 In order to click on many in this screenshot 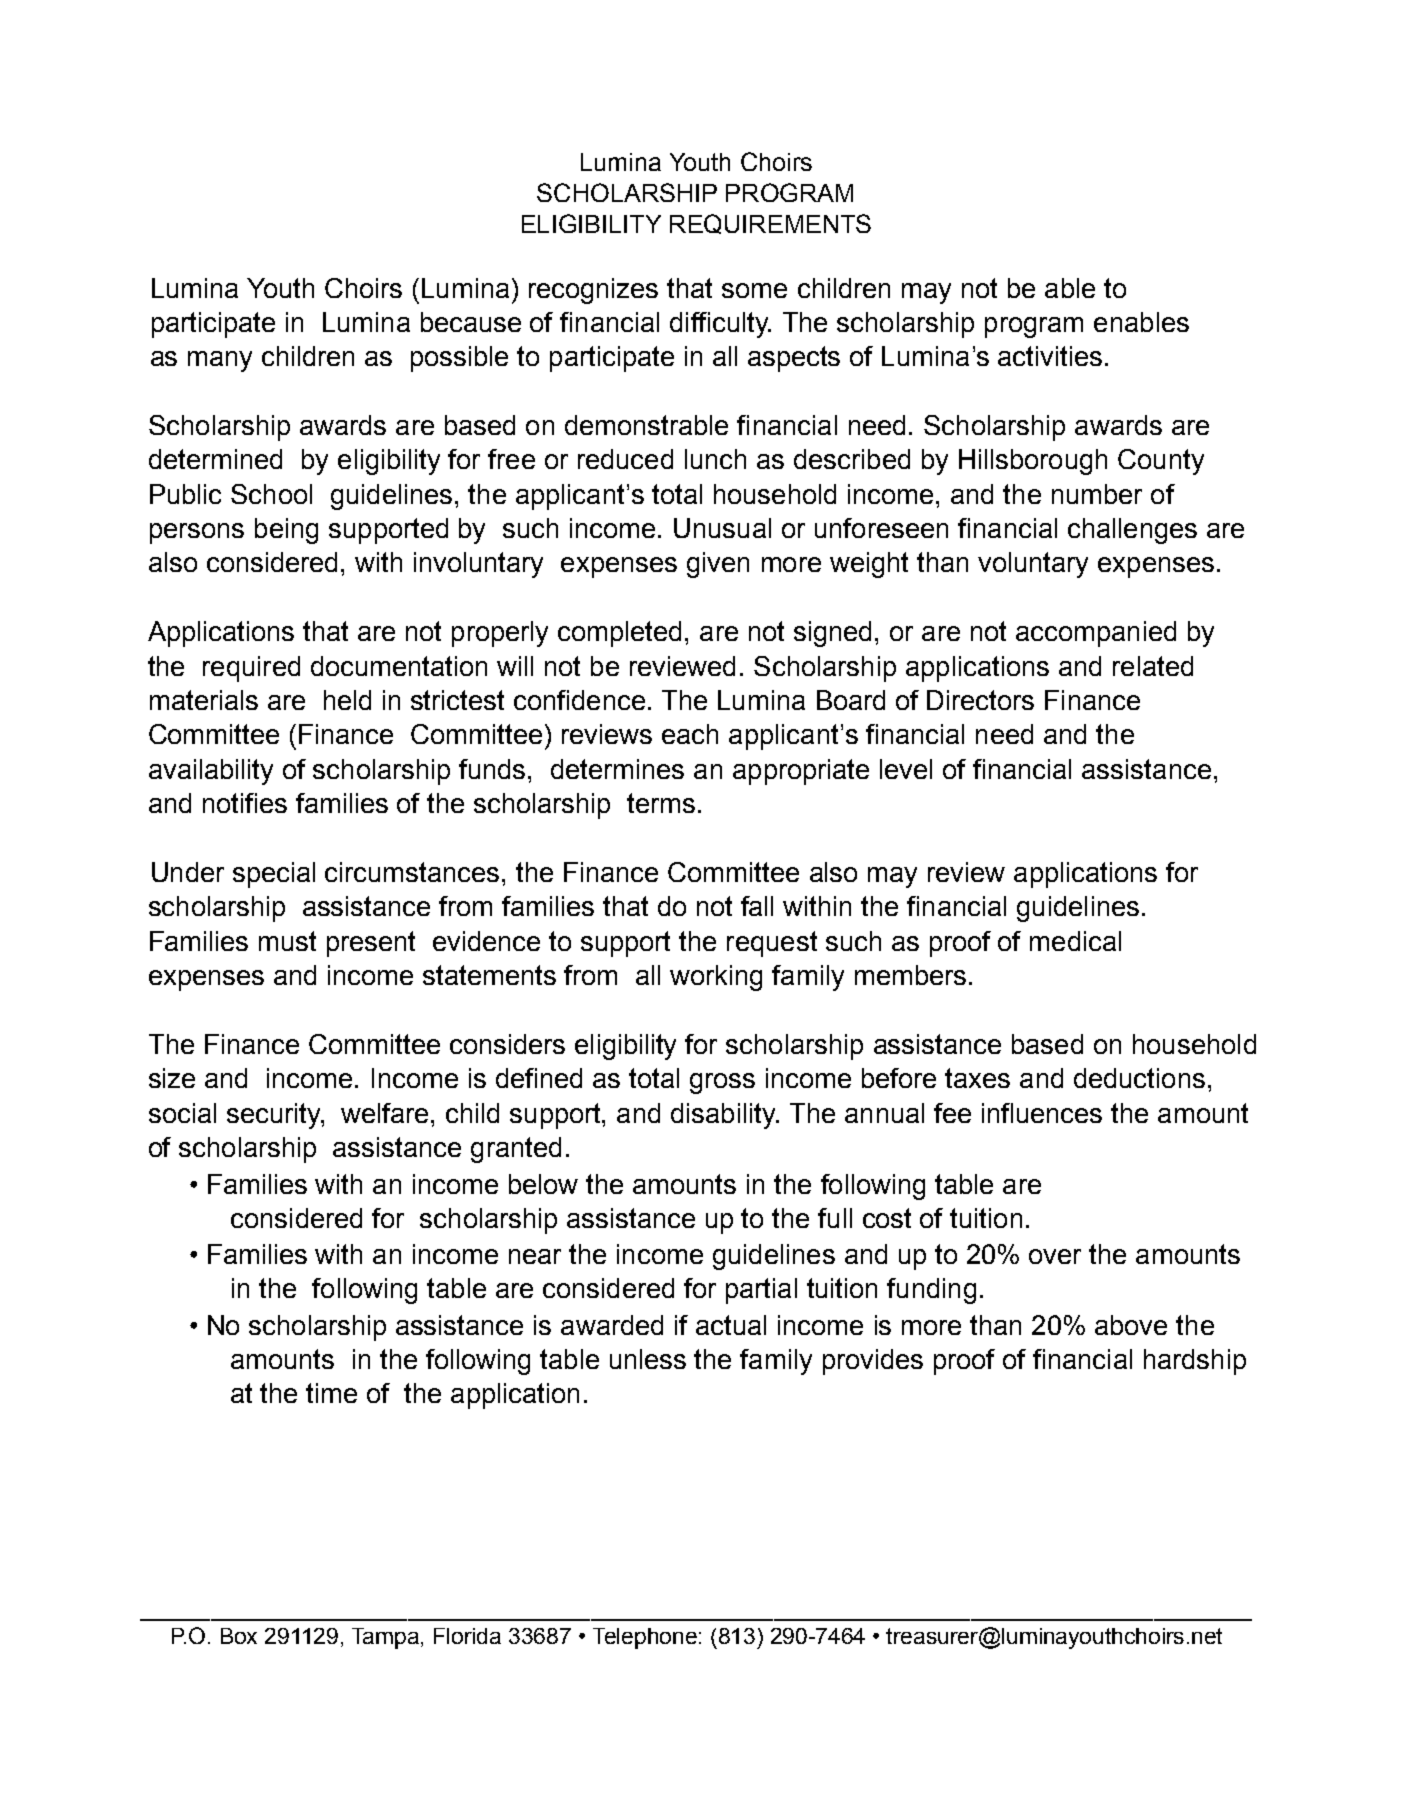, I will do `click(220, 361)`.
